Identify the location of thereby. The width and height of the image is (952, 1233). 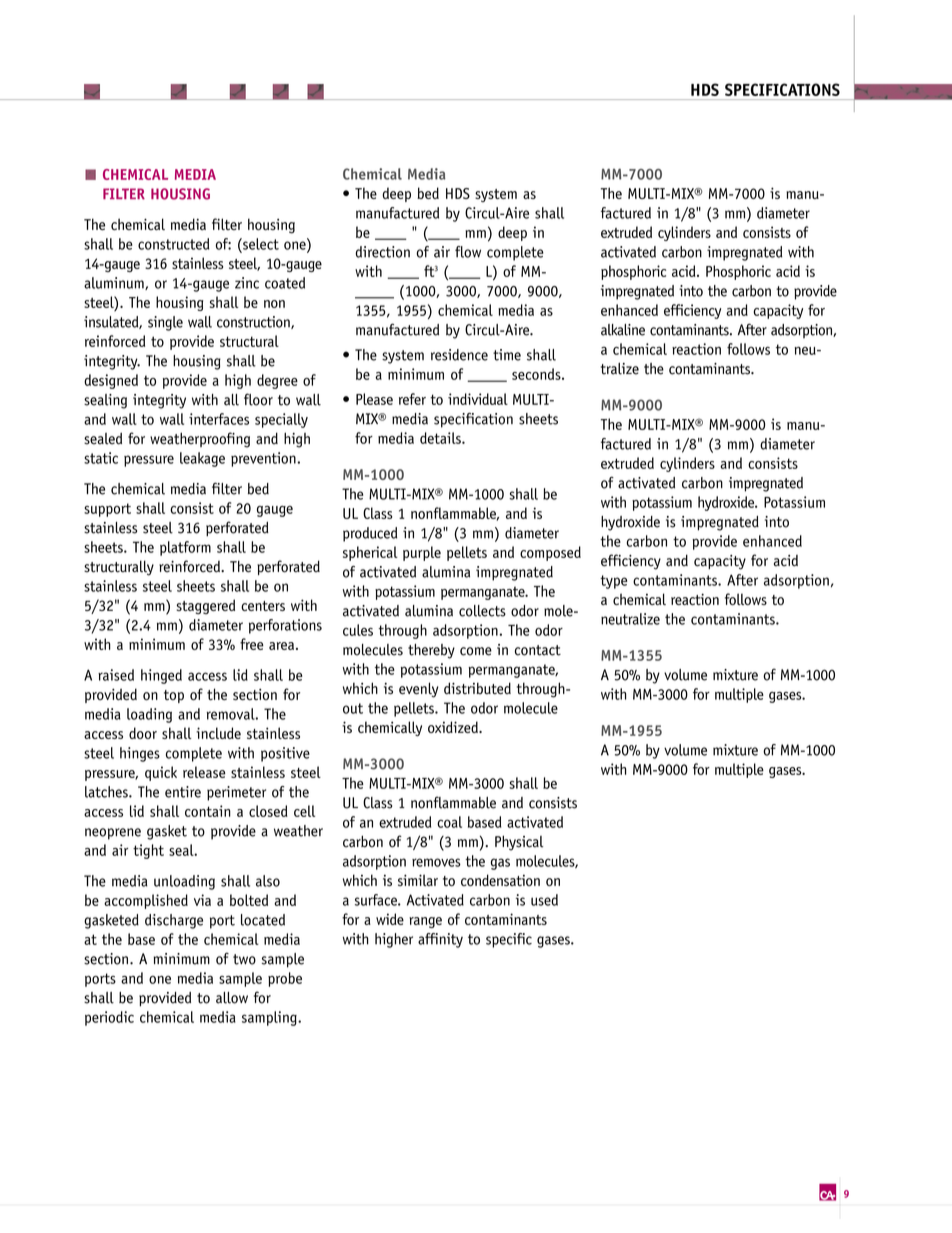
(431, 651).
